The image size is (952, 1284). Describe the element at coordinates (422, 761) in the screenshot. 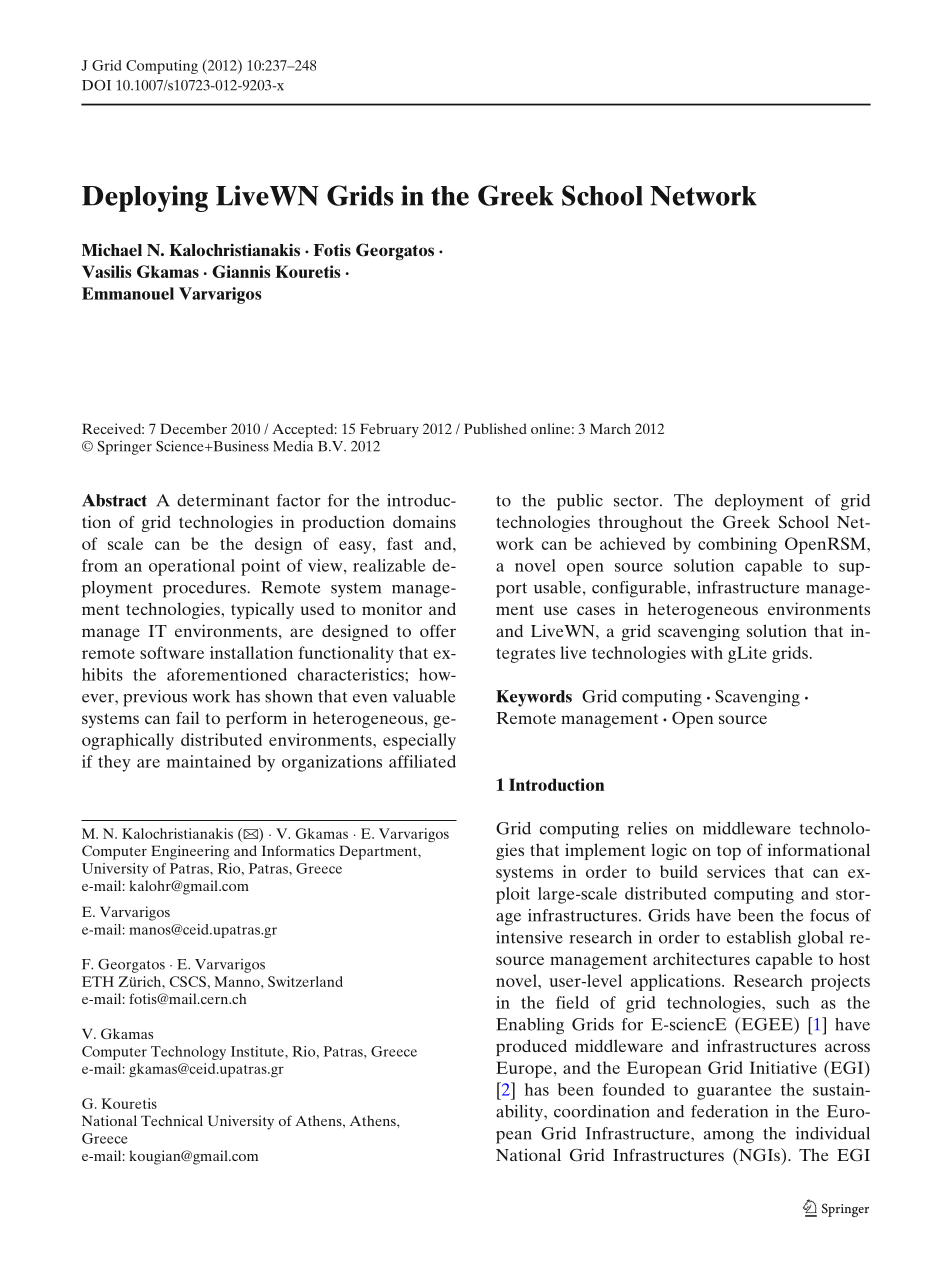

I see `affiliated` at that location.
